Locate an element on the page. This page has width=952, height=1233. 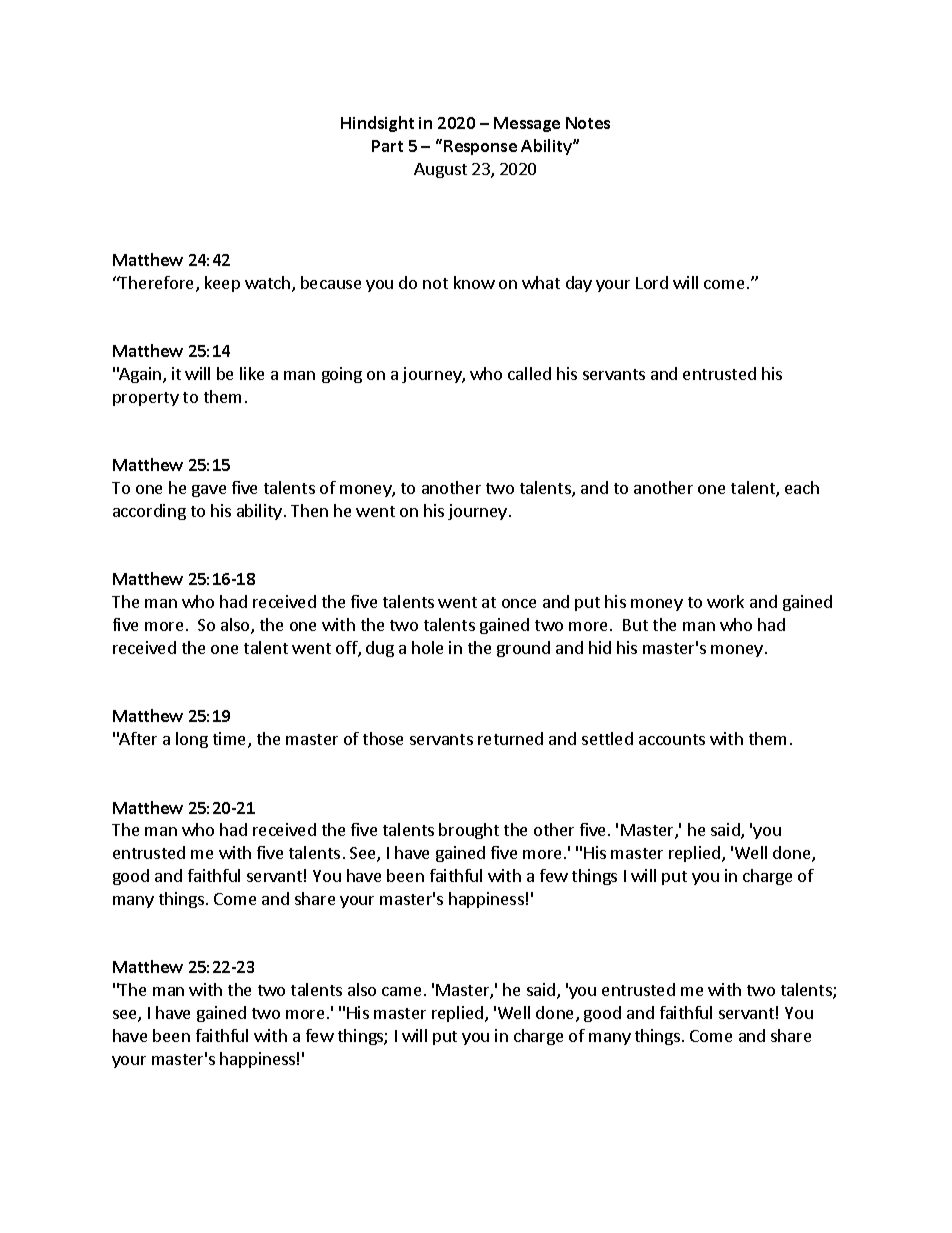
Hindsight is located at coordinates (377, 124).
